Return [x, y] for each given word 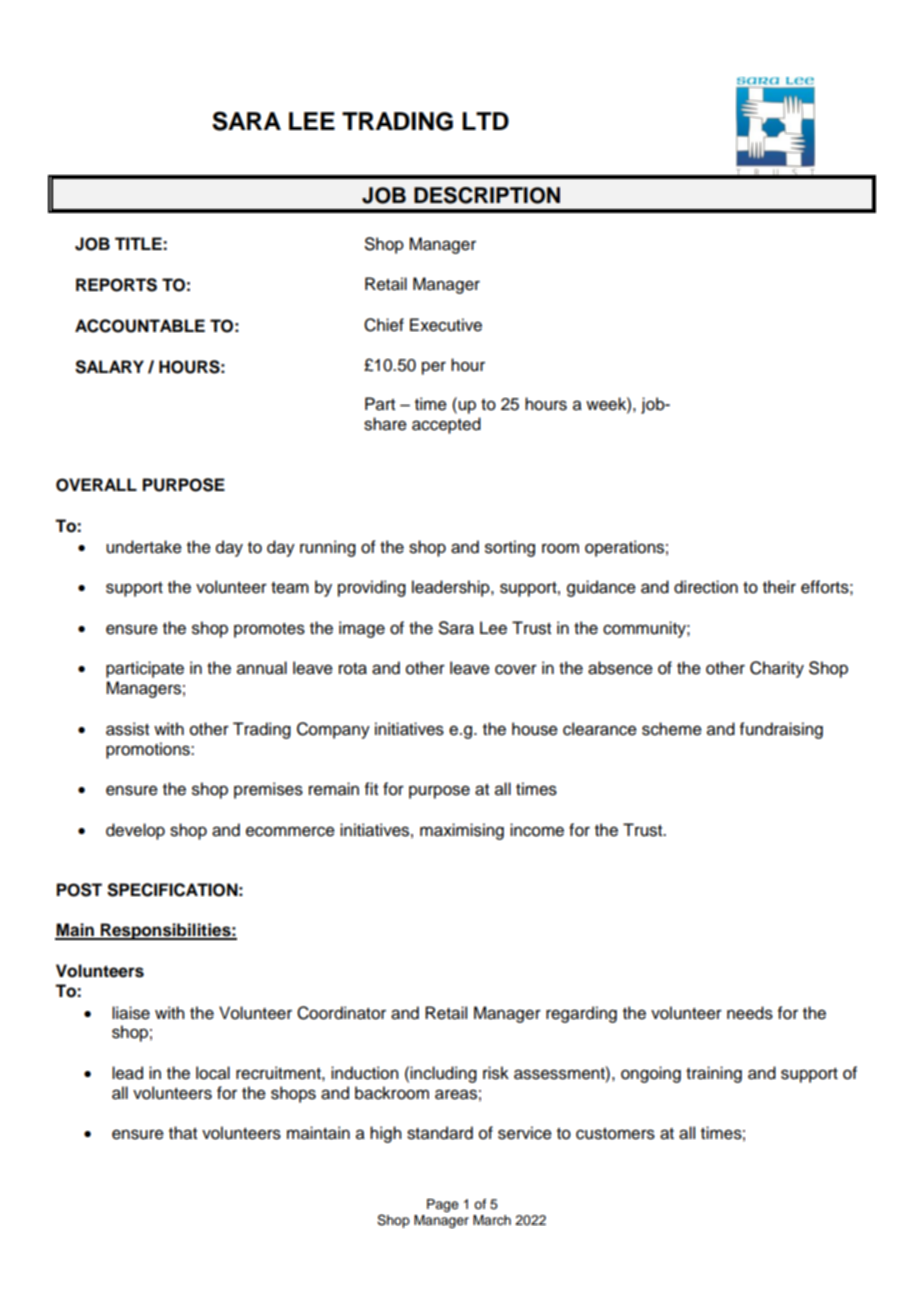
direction [706, 587]
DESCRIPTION [487, 195]
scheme [672, 729]
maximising [462, 831]
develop [135, 831]
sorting [510, 548]
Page [443, 1205]
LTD [485, 121]
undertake [144, 547]
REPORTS [116, 285]
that [183, 1133]
